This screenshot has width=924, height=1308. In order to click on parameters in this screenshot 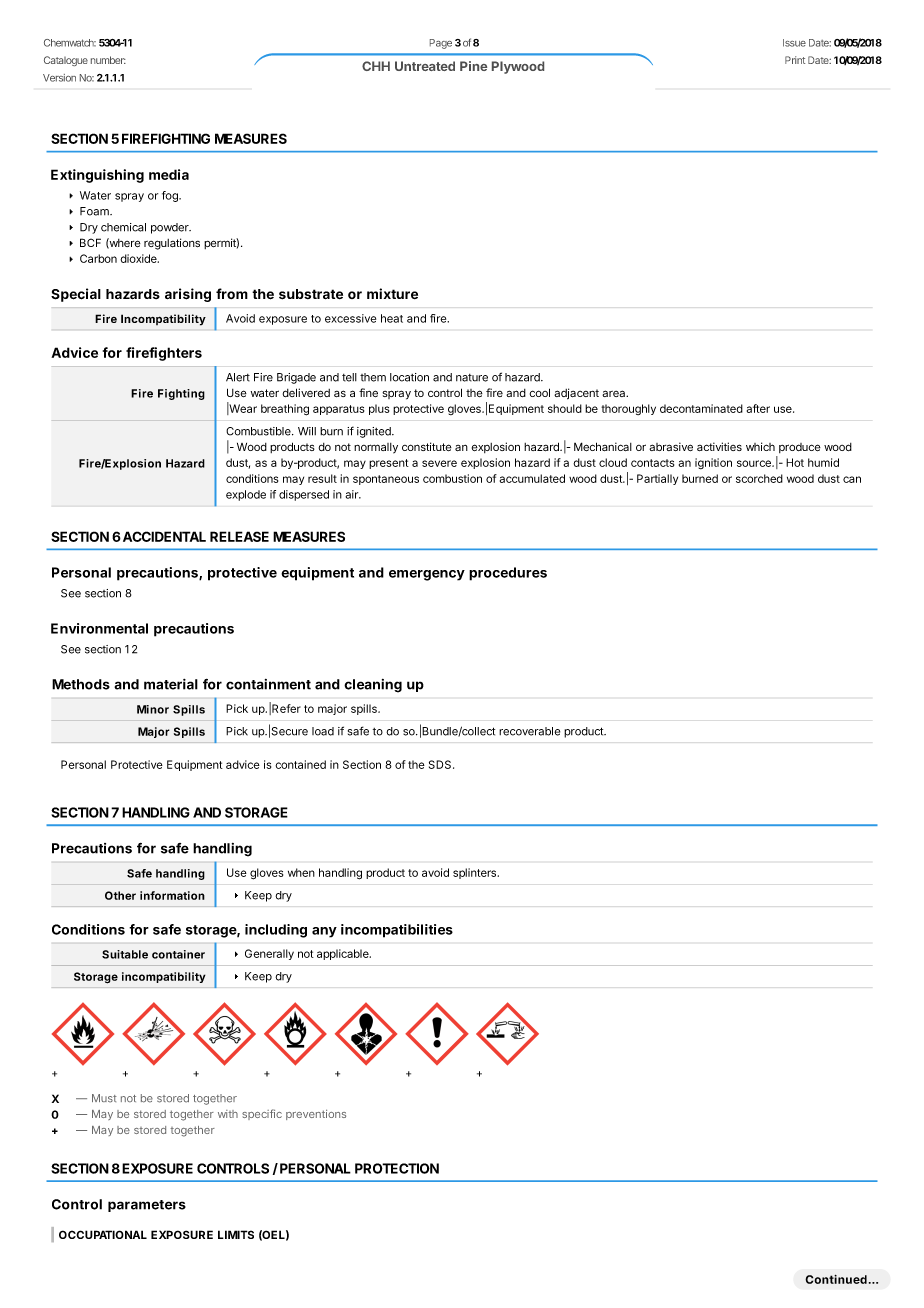, I will do `click(147, 1206)`.
